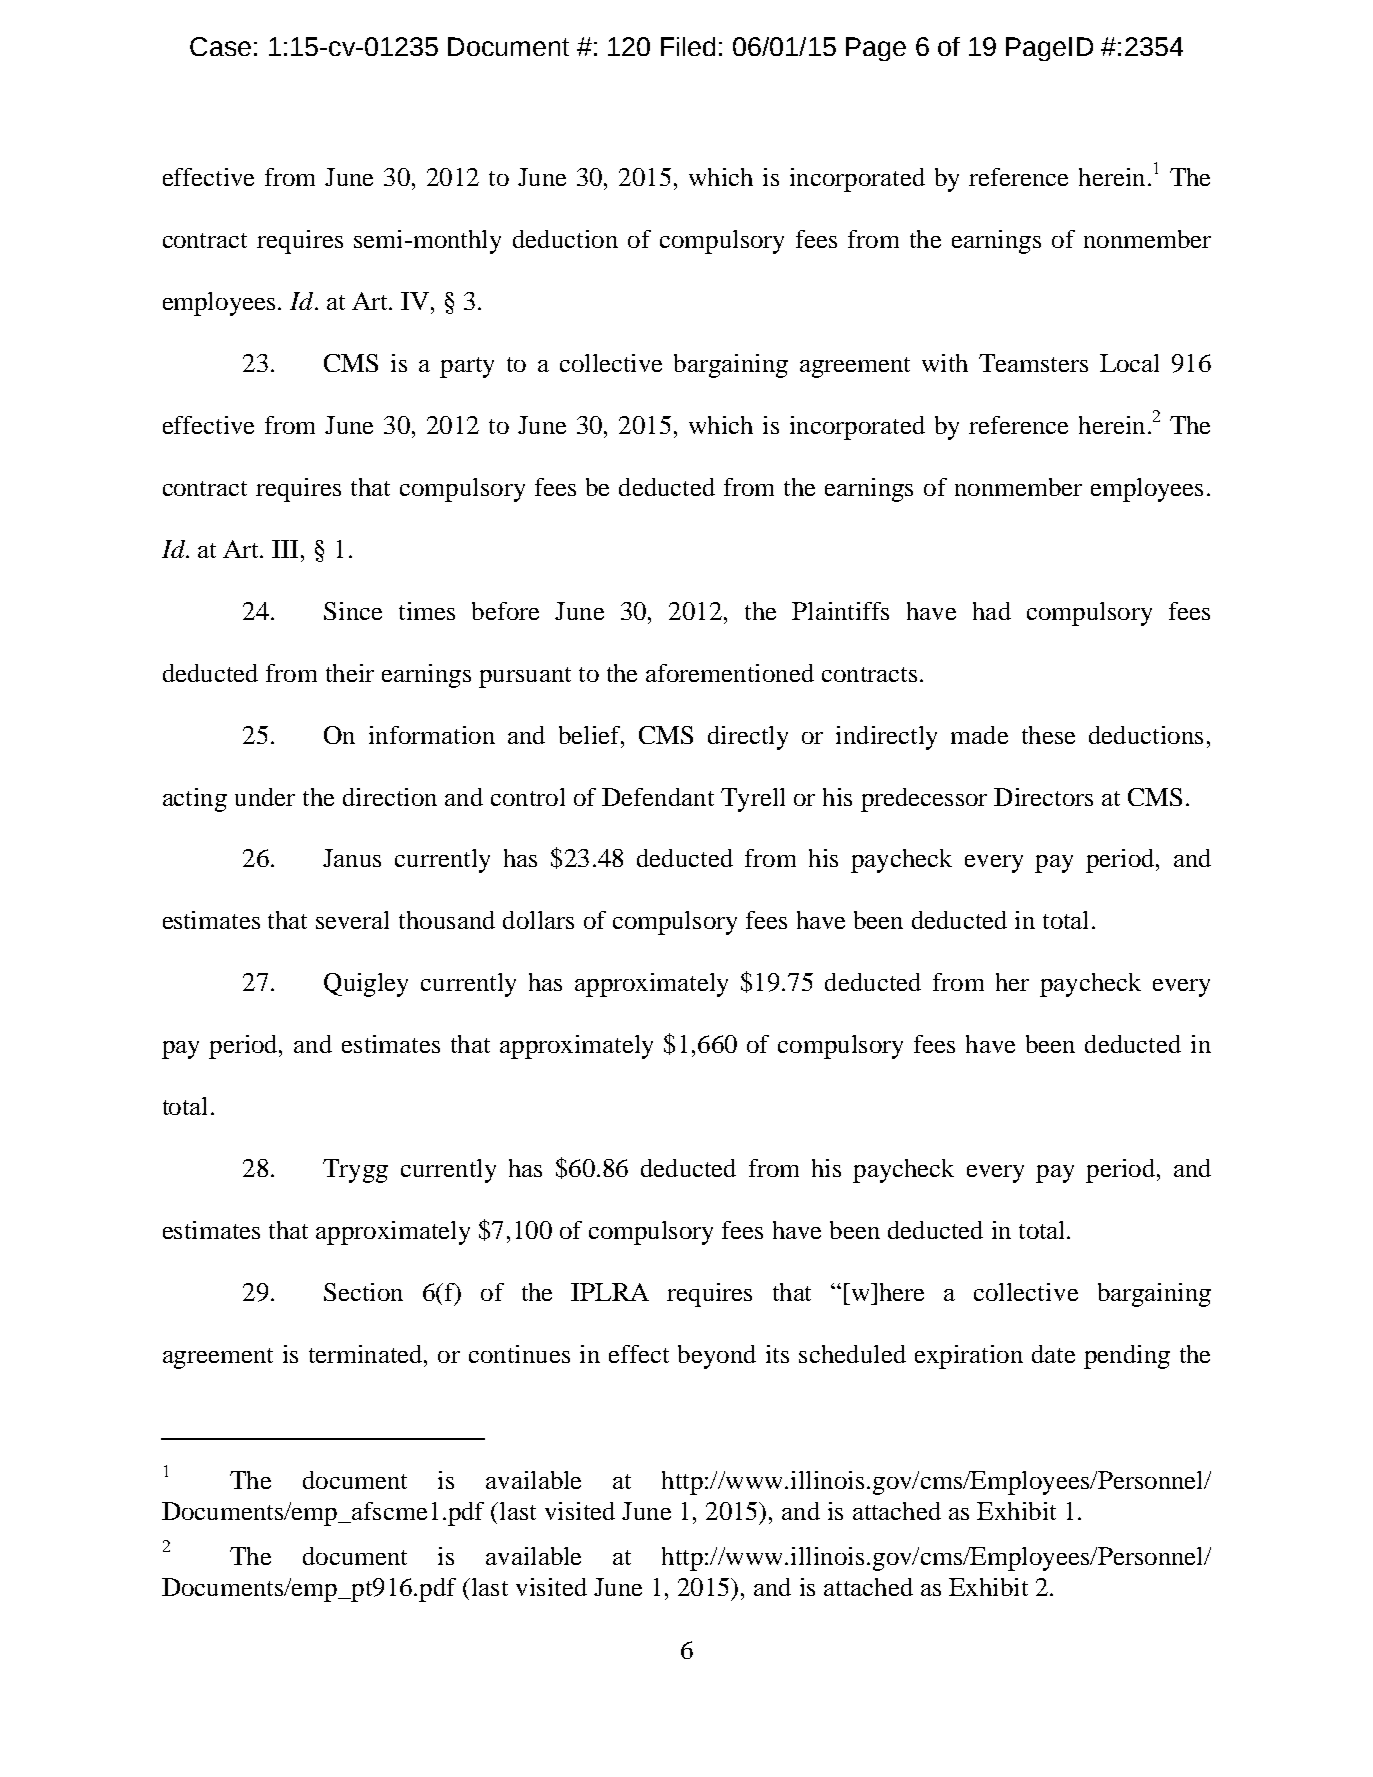  What do you see at coordinates (1048, 735) in the screenshot?
I see `these` at bounding box center [1048, 735].
